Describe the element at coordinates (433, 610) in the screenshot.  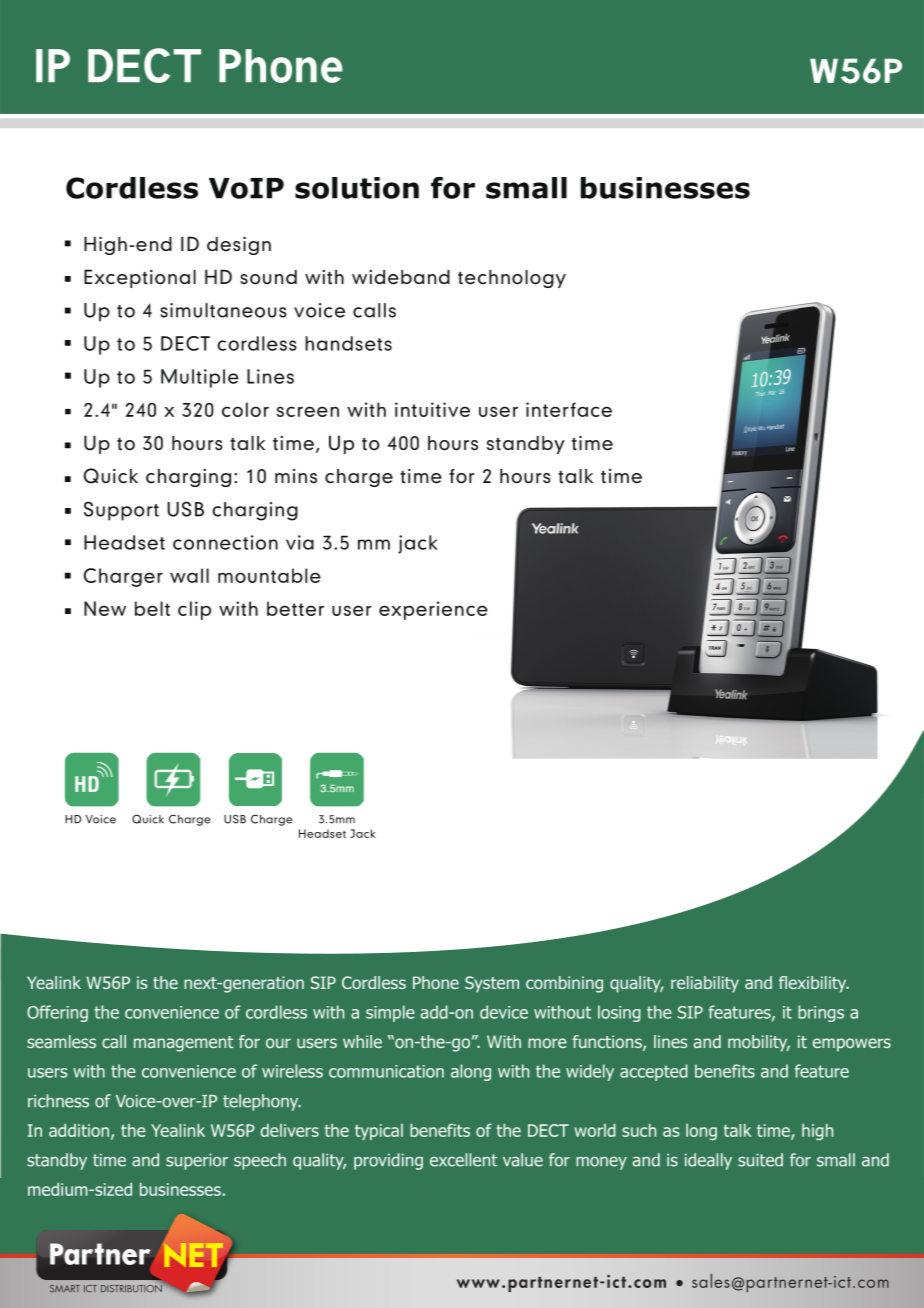
I see `experience` at that location.
